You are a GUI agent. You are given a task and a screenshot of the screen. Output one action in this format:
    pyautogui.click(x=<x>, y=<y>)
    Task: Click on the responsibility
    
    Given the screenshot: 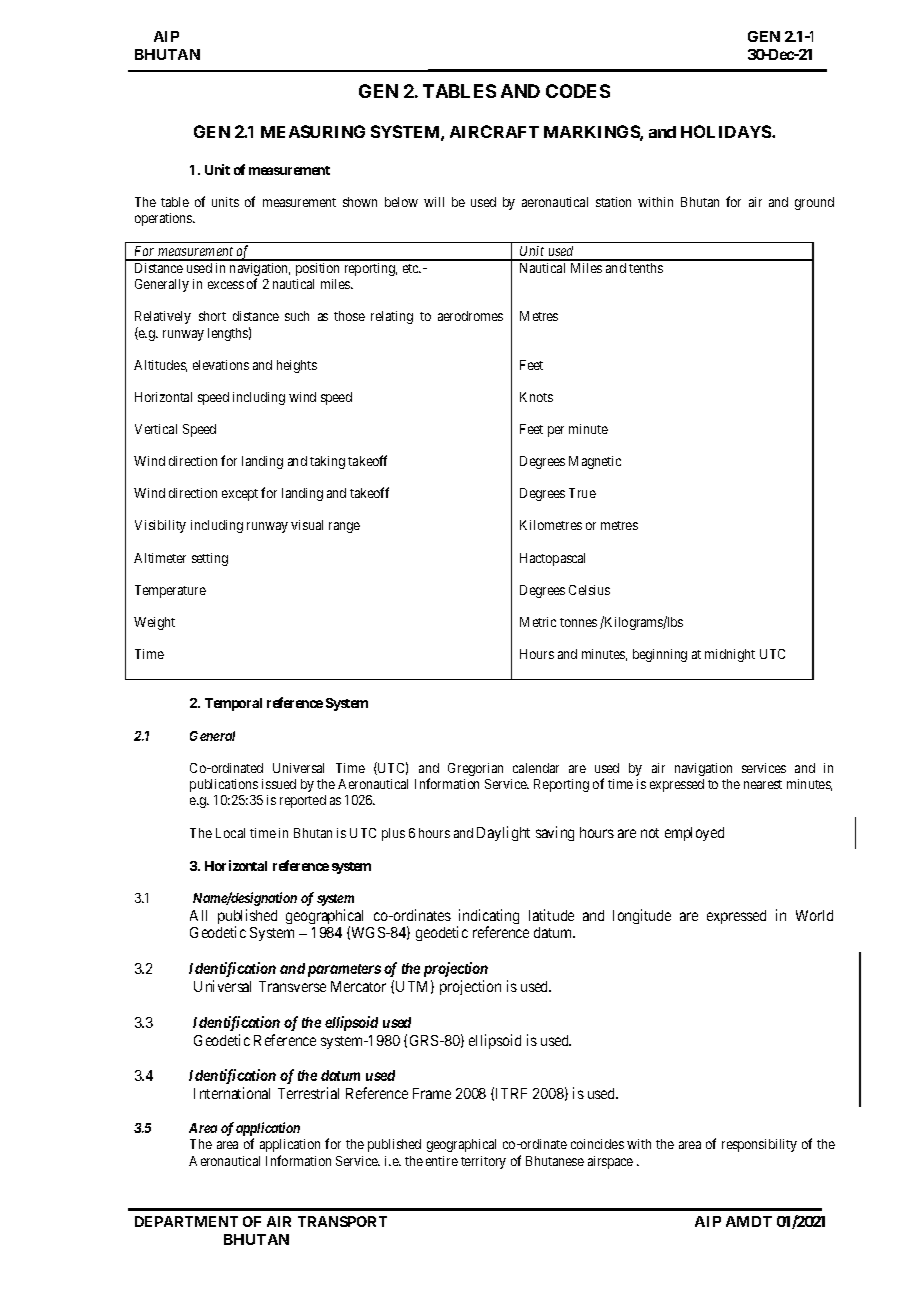 What is the action you would take?
    pyautogui.click(x=759, y=1145)
